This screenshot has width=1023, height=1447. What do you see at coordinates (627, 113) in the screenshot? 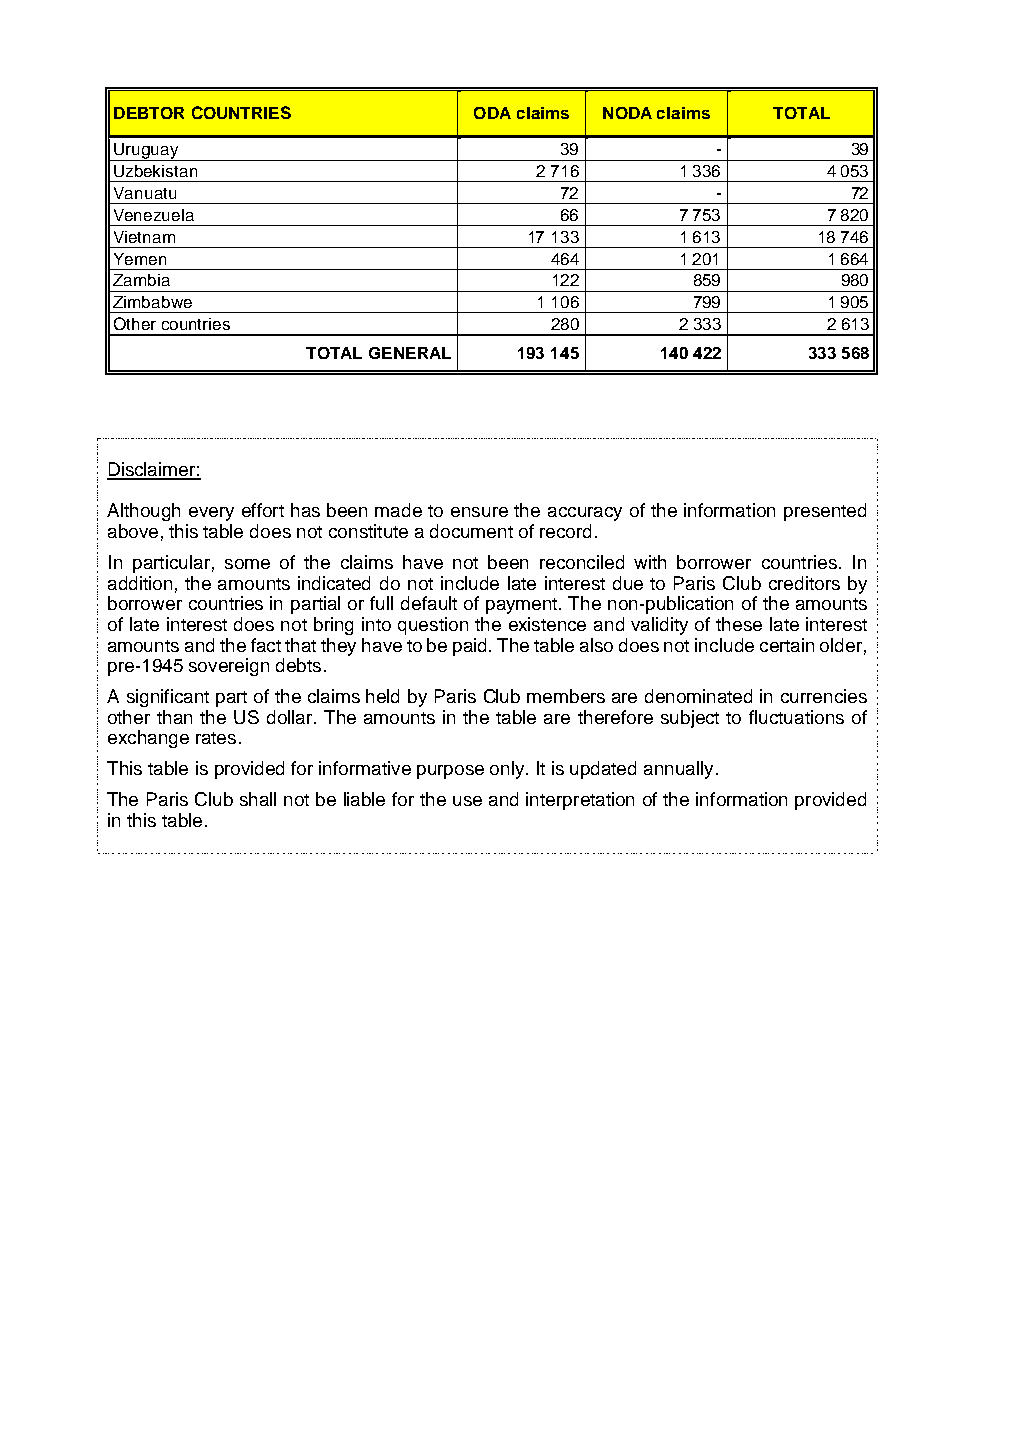
I see `NODA` at bounding box center [627, 113].
